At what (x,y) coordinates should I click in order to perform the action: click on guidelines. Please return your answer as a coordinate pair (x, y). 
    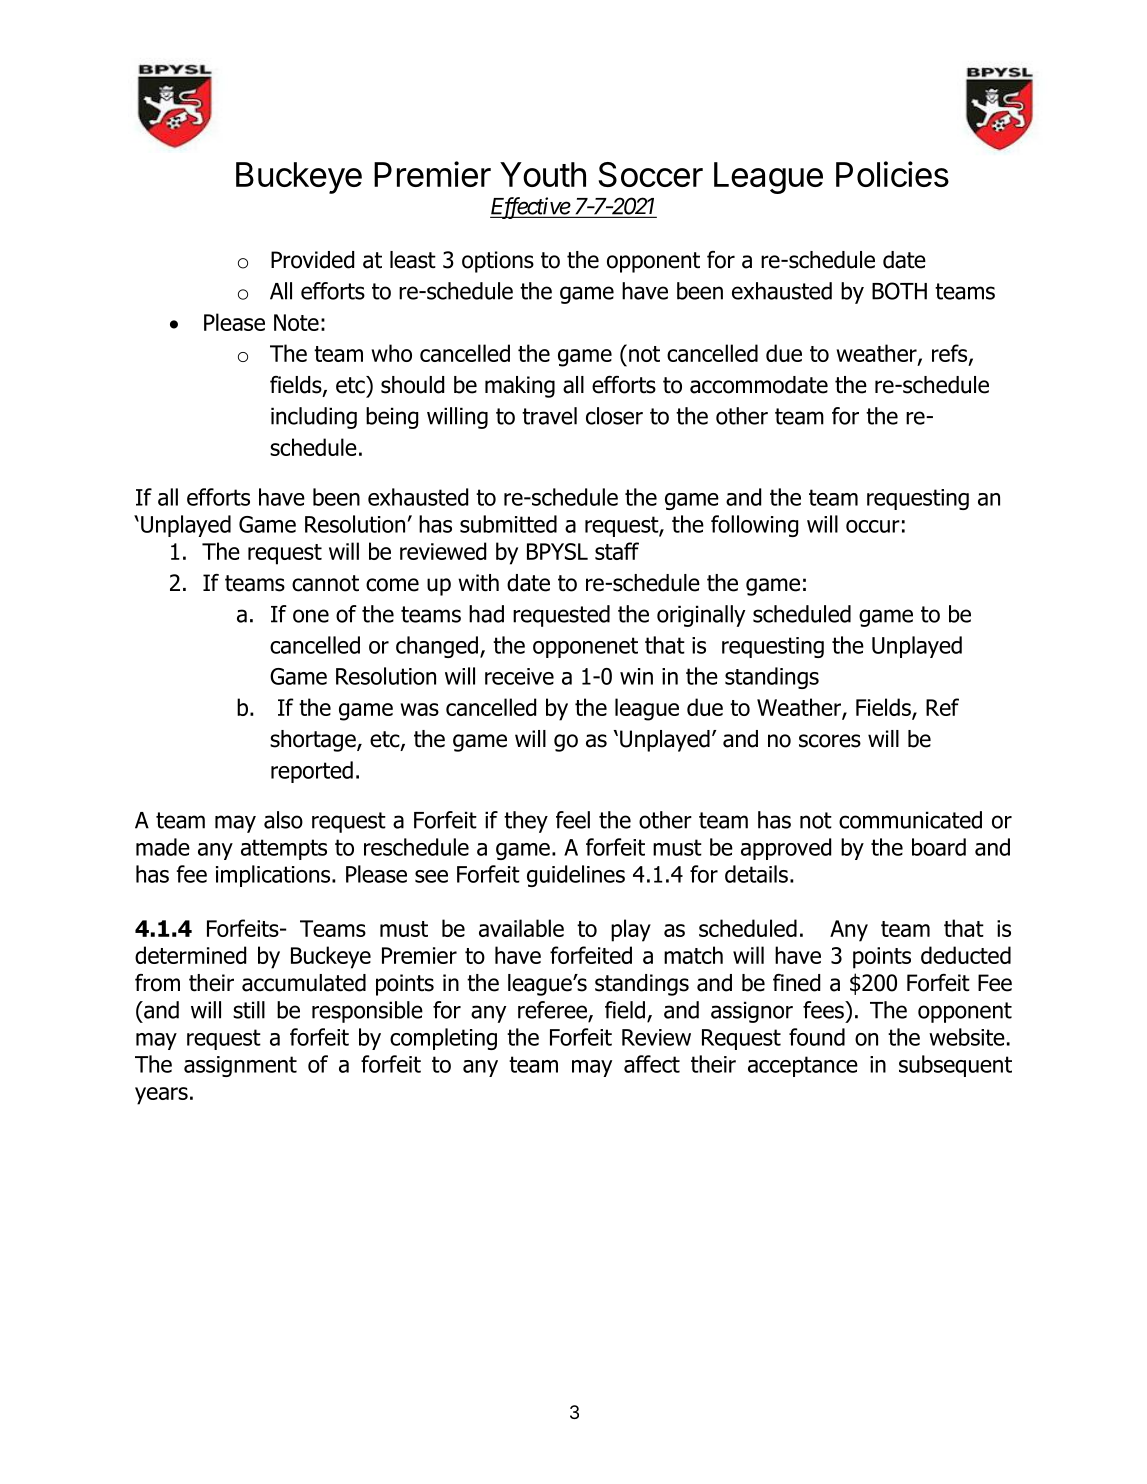
    Looking at the image, I should click on (576, 876).
